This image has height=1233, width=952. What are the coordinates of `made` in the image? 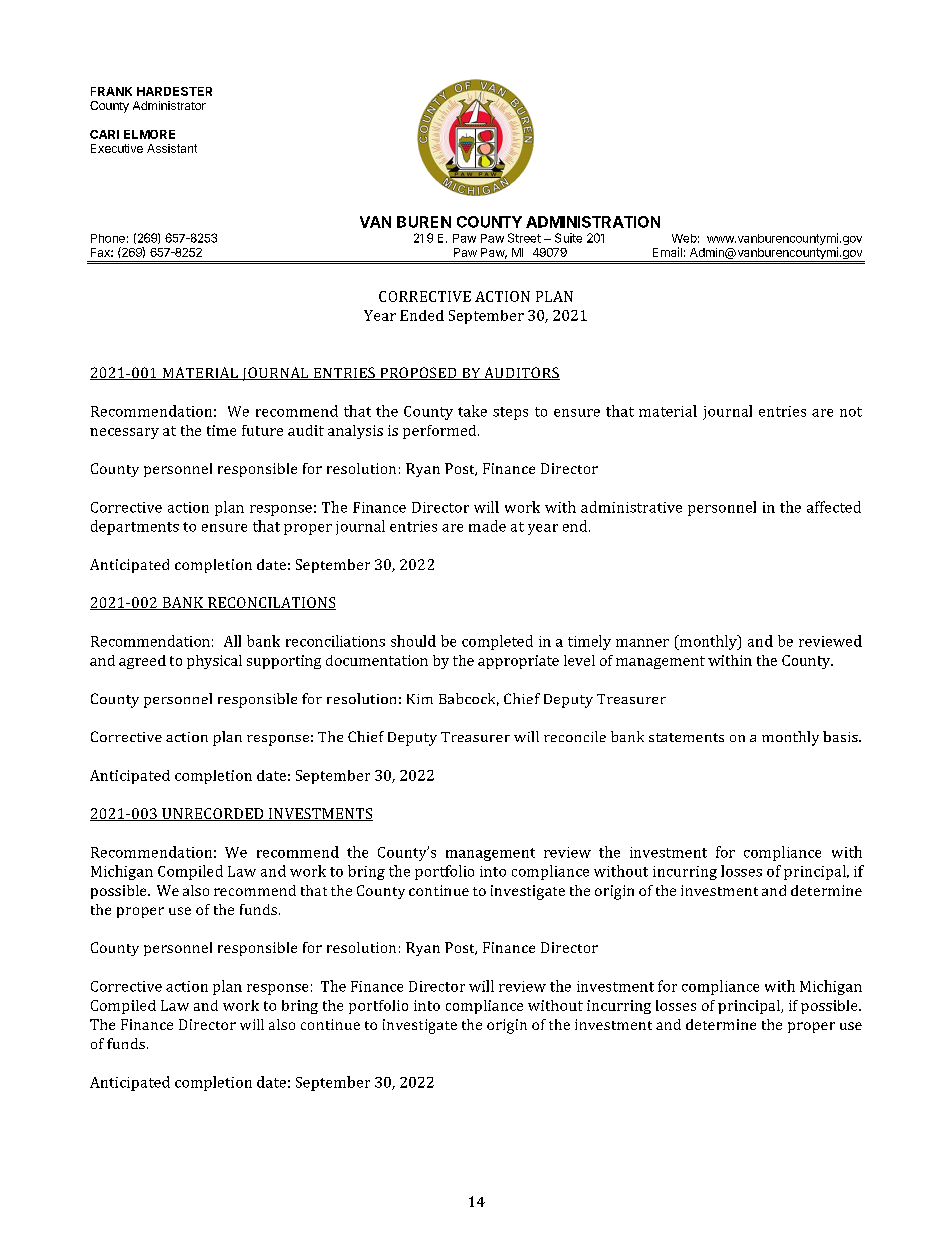 It's located at (487, 526).
